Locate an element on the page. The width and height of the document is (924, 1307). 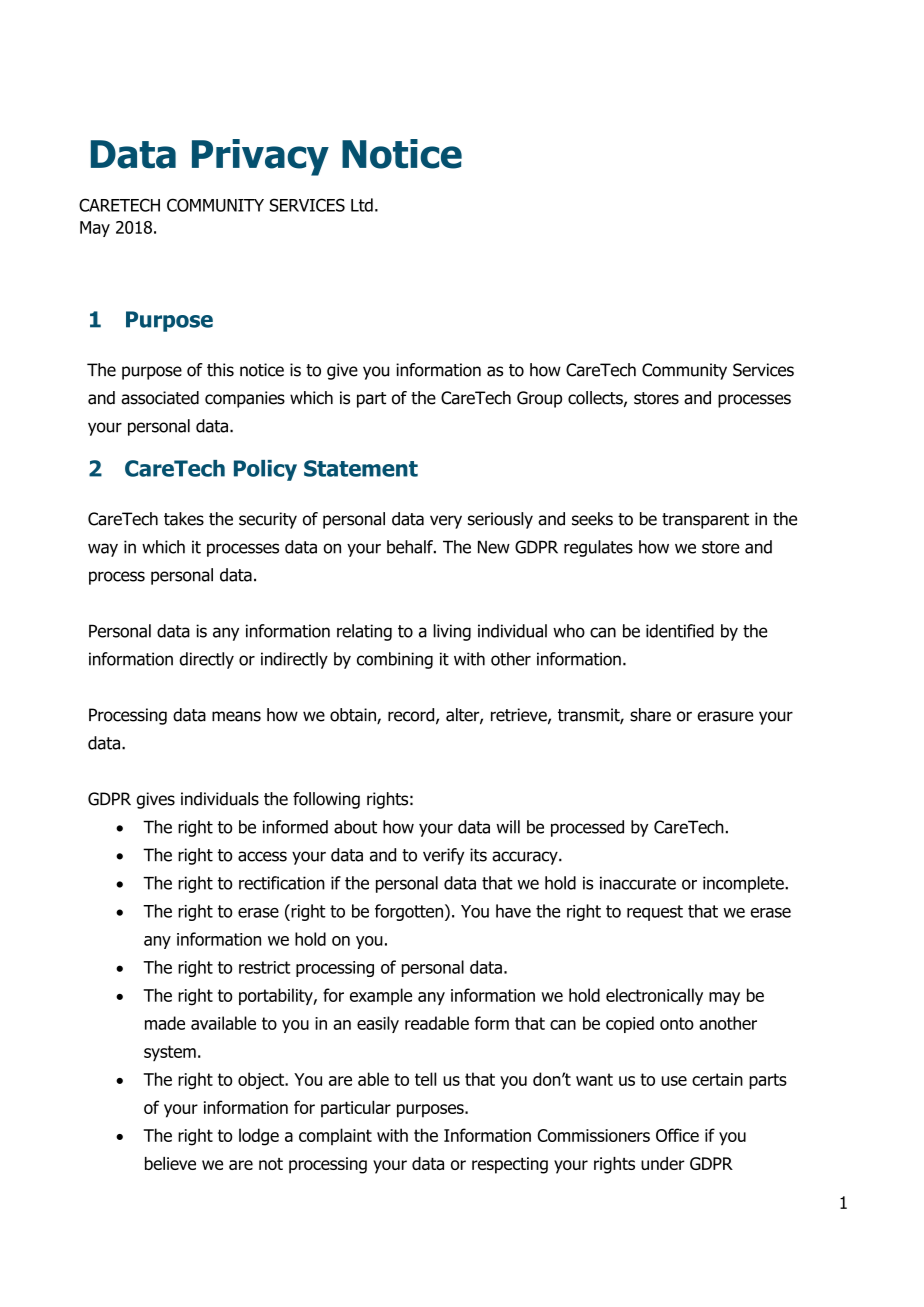
tell is located at coordinates (425, 1079).
